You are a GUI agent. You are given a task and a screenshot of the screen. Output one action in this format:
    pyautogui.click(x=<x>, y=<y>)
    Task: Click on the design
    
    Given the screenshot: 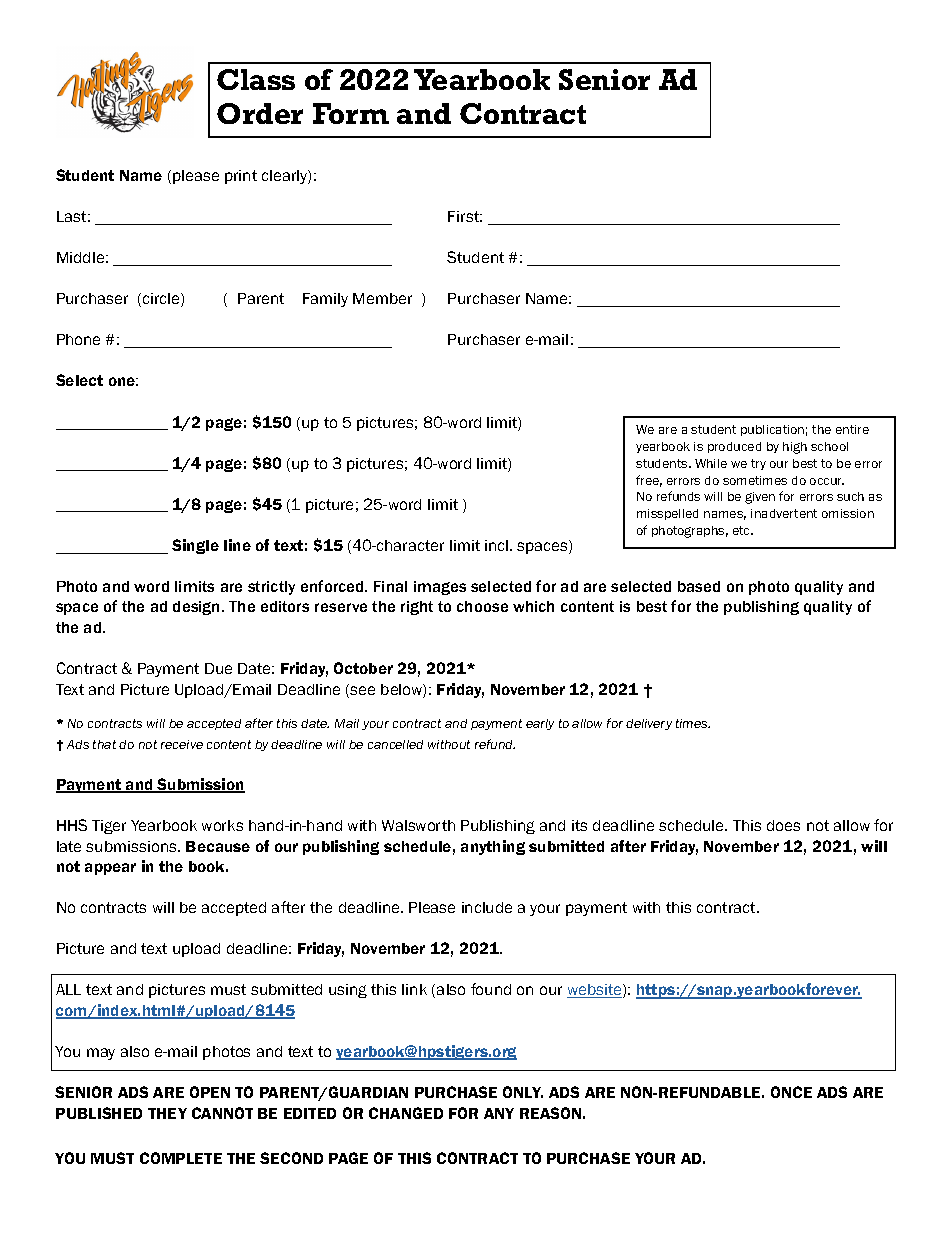 What is the action you would take?
    pyautogui.click(x=196, y=608)
